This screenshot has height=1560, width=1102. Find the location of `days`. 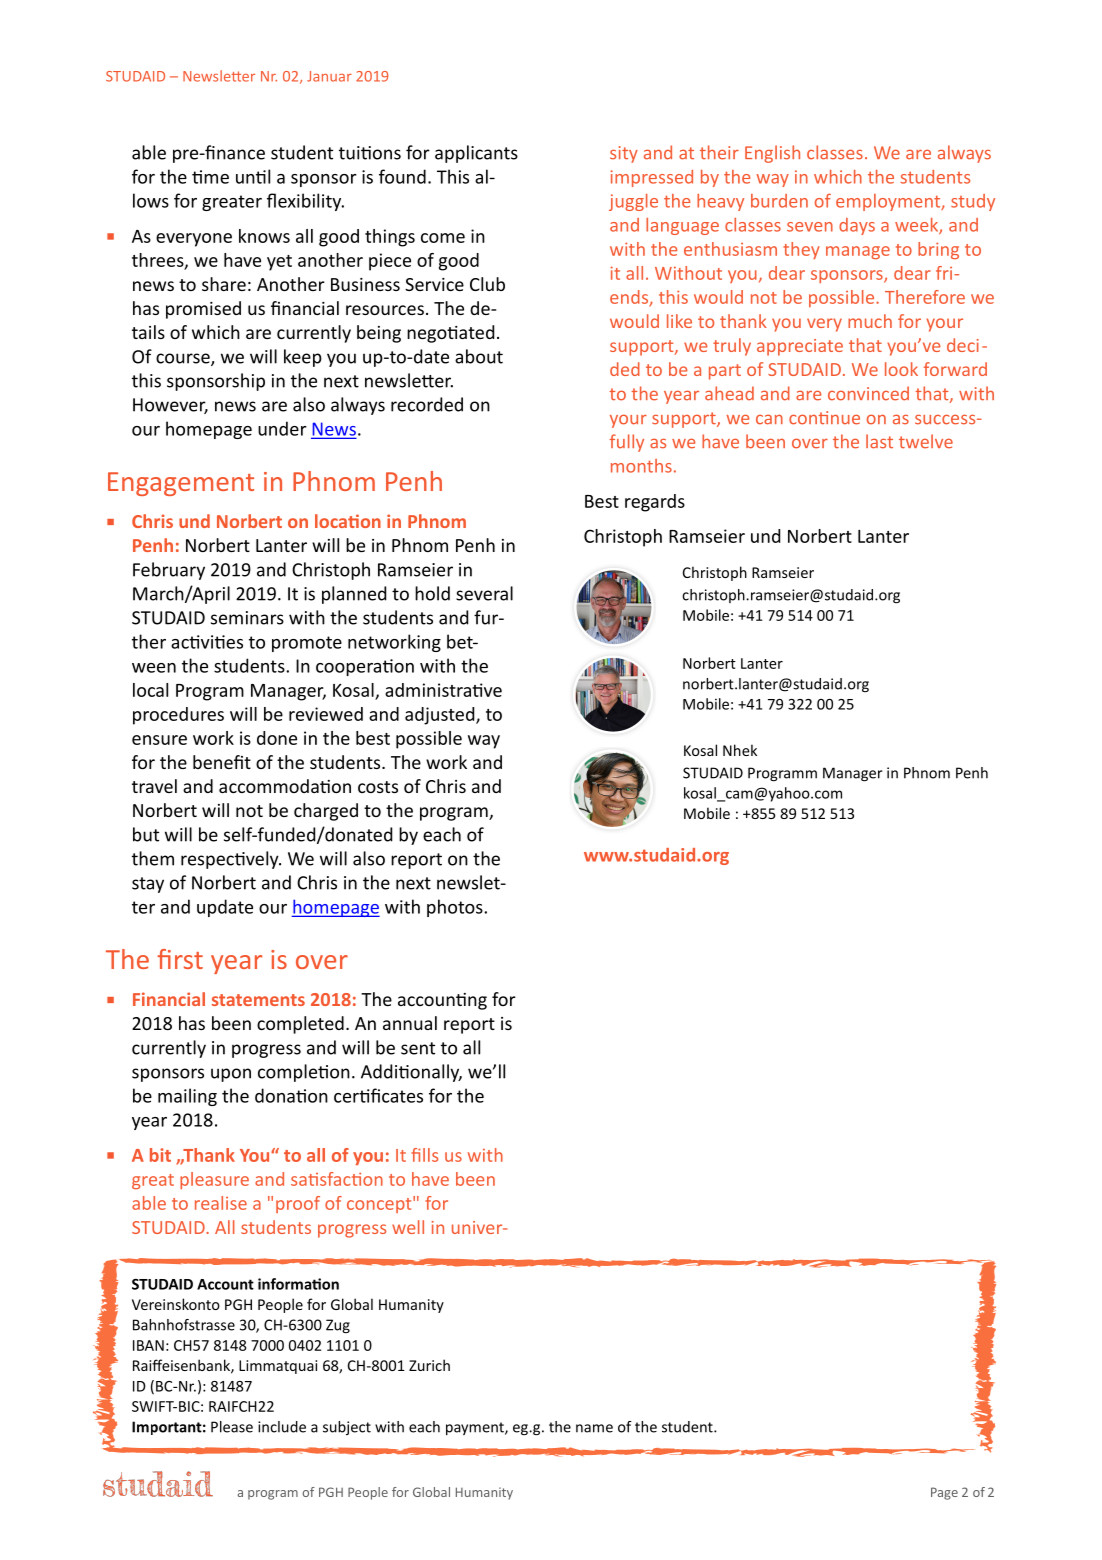

days is located at coordinates (857, 226).
